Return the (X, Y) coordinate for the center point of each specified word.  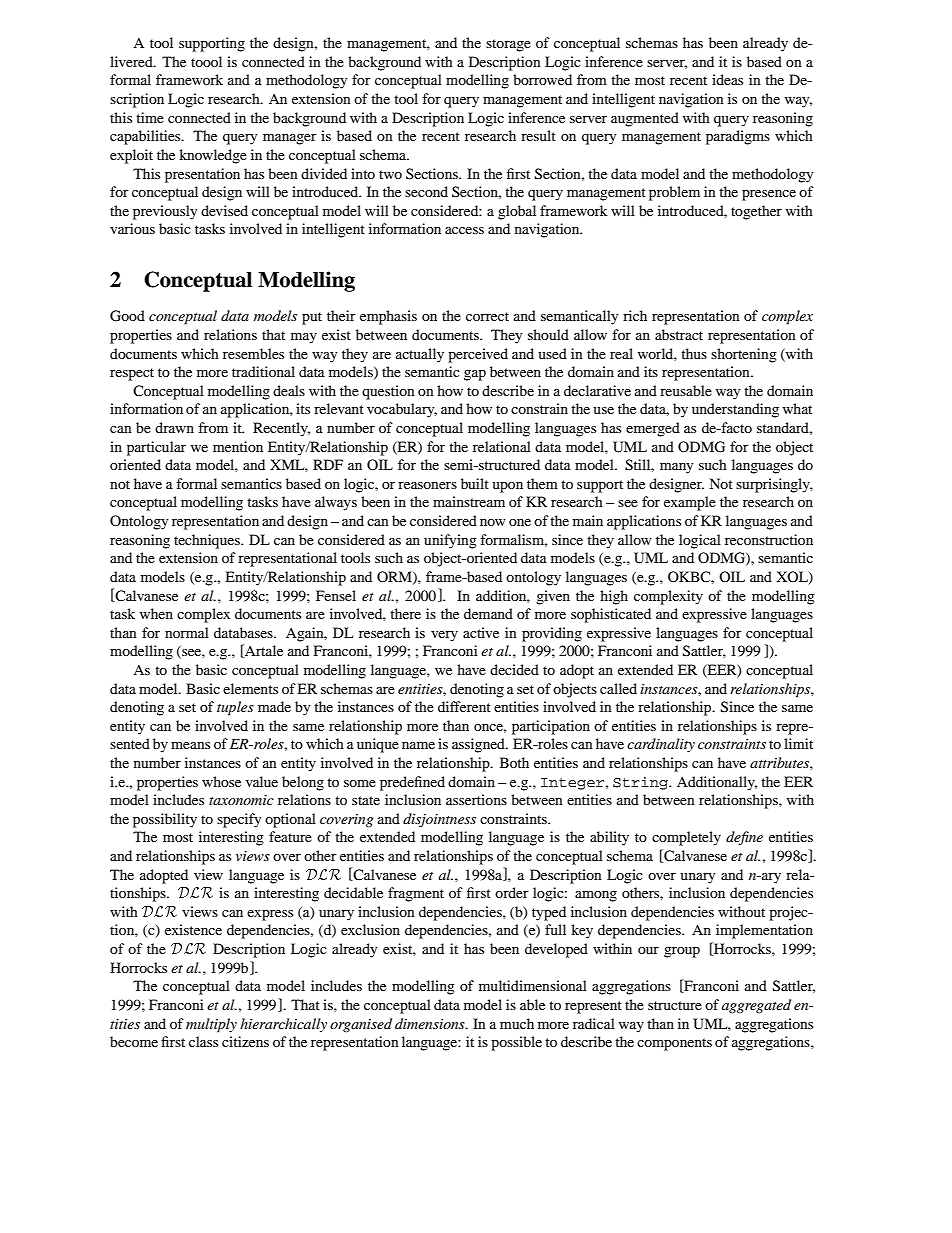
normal (187, 632)
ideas (727, 79)
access (464, 230)
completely (686, 838)
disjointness (439, 820)
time (150, 117)
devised (224, 210)
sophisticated (611, 615)
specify (239, 820)
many (677, 468)
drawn (174, 427)
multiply (211, 1025)
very (444, 636)
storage (508, 45)
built (475, 483)
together (756, 212)
